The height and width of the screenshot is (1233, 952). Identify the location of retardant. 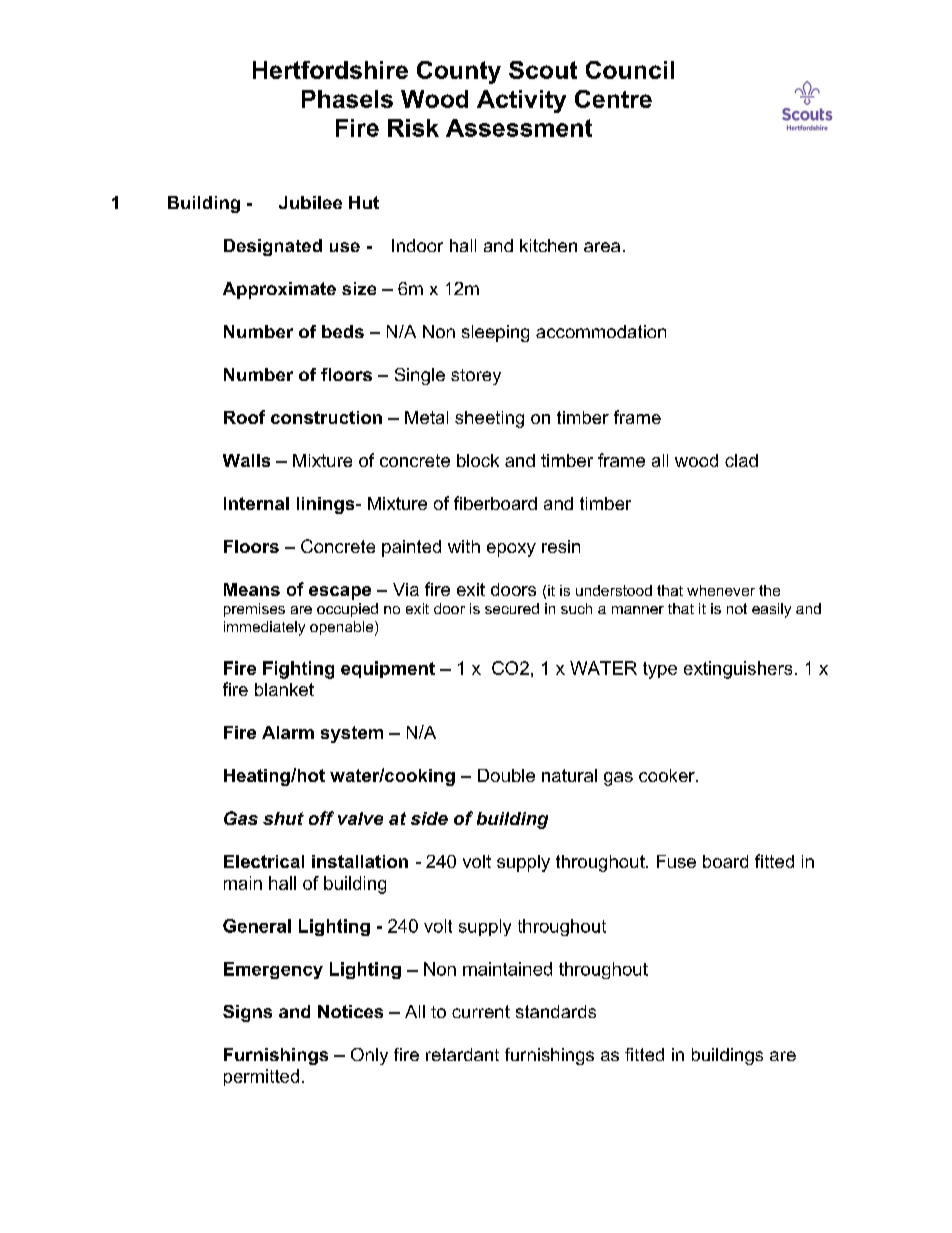
(462, 1054).
